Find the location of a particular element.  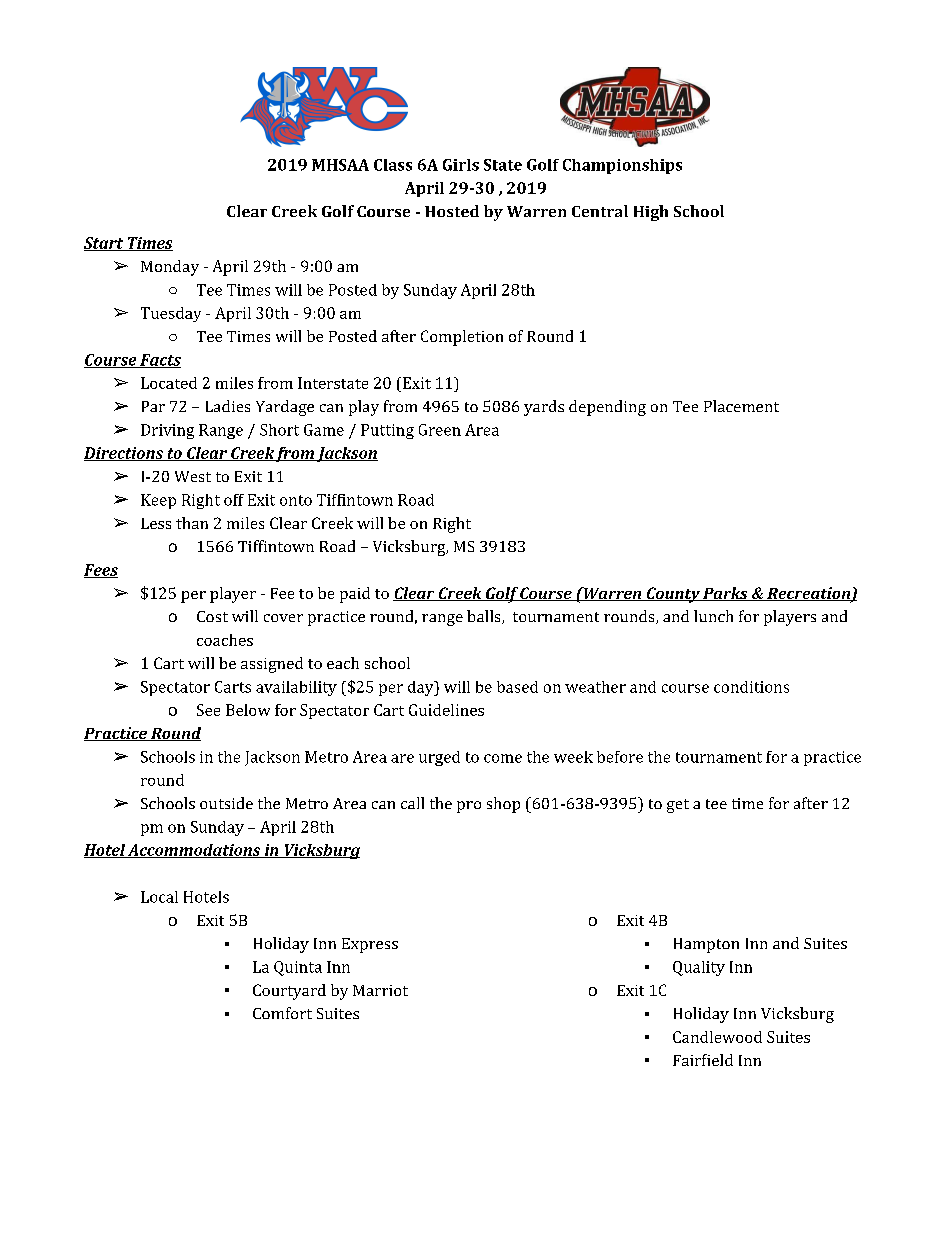

Guidelines is located at coordinates (446, 710).
